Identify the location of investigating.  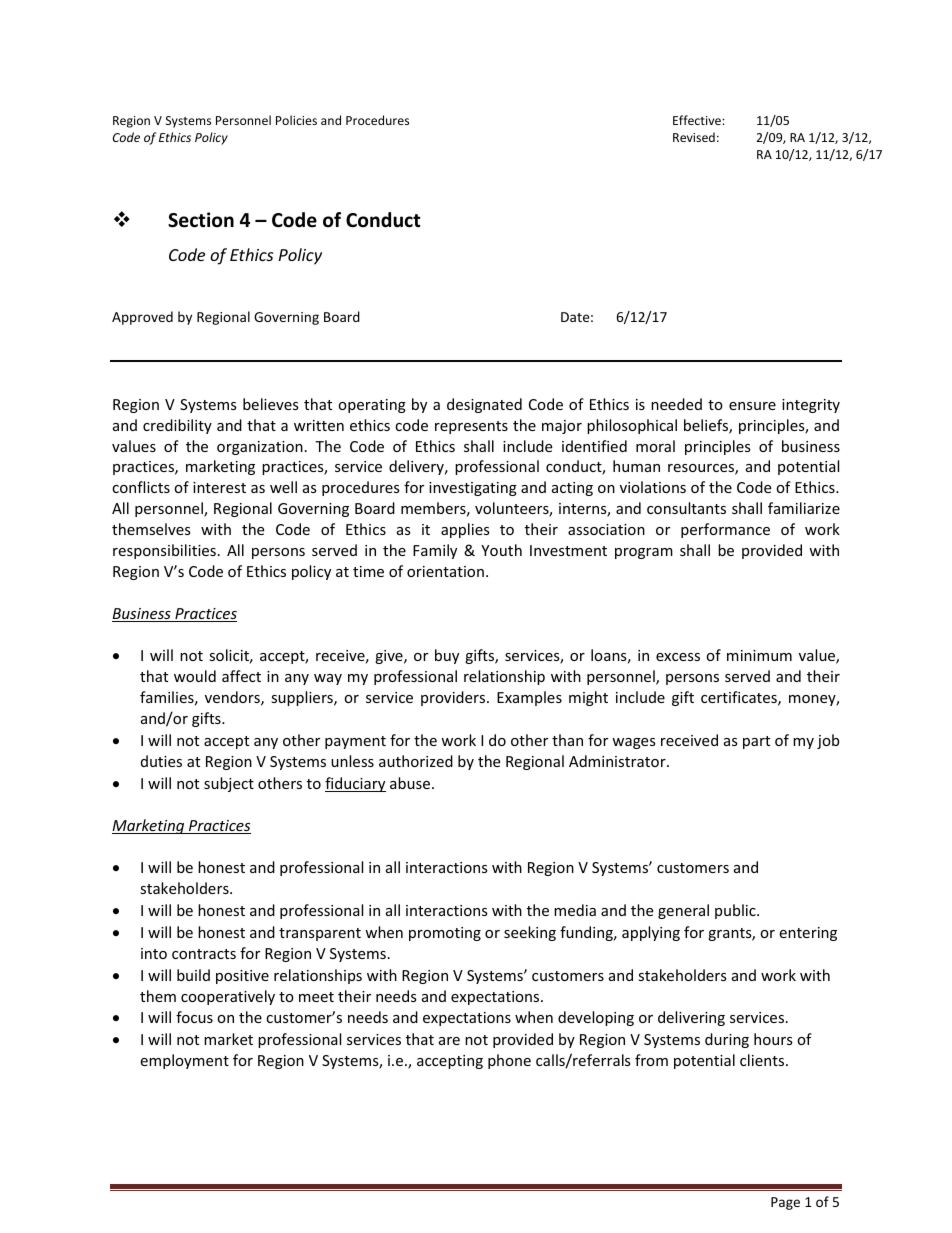
(473, 489).
